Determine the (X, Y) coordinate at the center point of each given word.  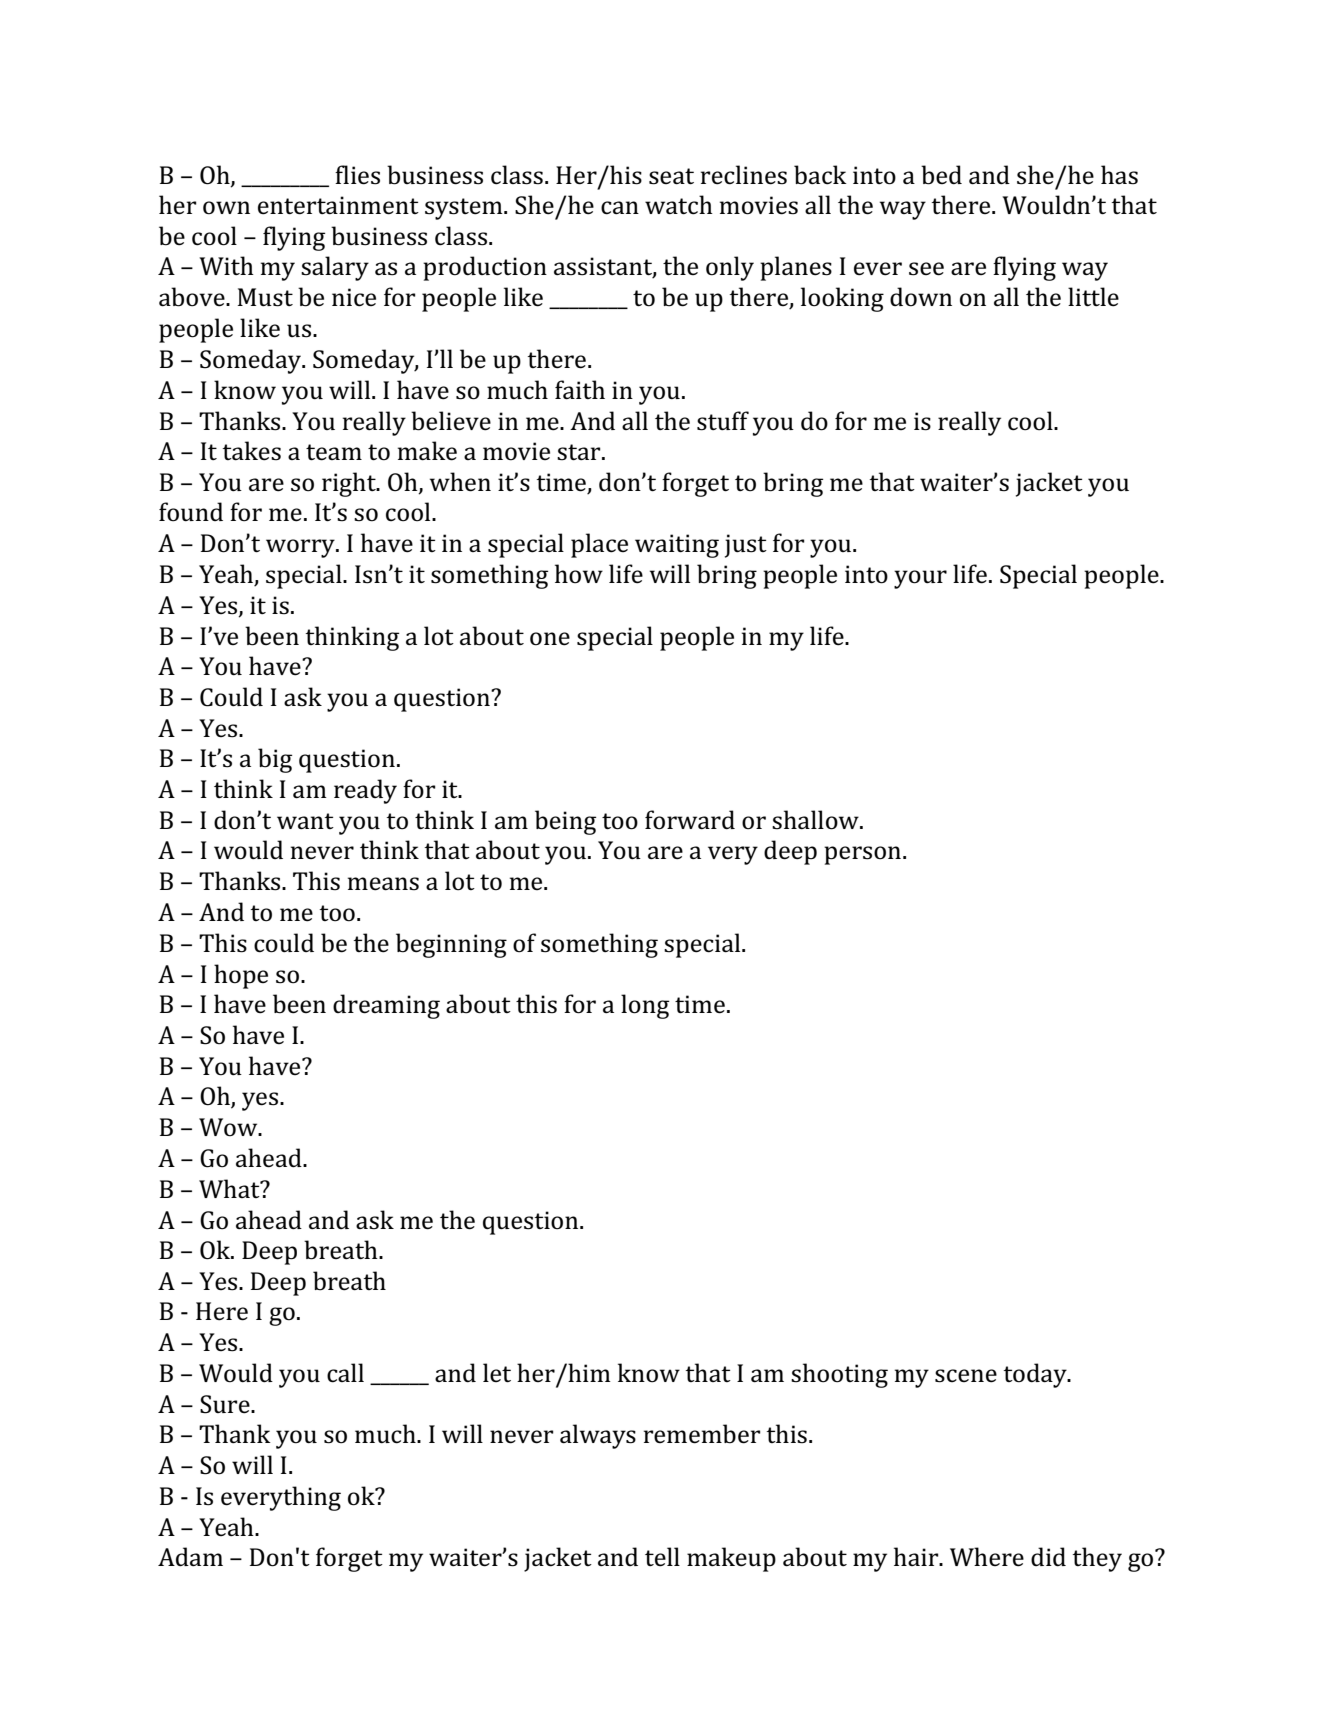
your (920, 579)
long (645, 1006)
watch (679, 205)
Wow (229, 1127)
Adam (190, 1557)
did (1048, 1557)
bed (941, 175)
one (550, 639)
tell (662, 1557)
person (862, 855)
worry (301, 548)
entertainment (338, 205)
